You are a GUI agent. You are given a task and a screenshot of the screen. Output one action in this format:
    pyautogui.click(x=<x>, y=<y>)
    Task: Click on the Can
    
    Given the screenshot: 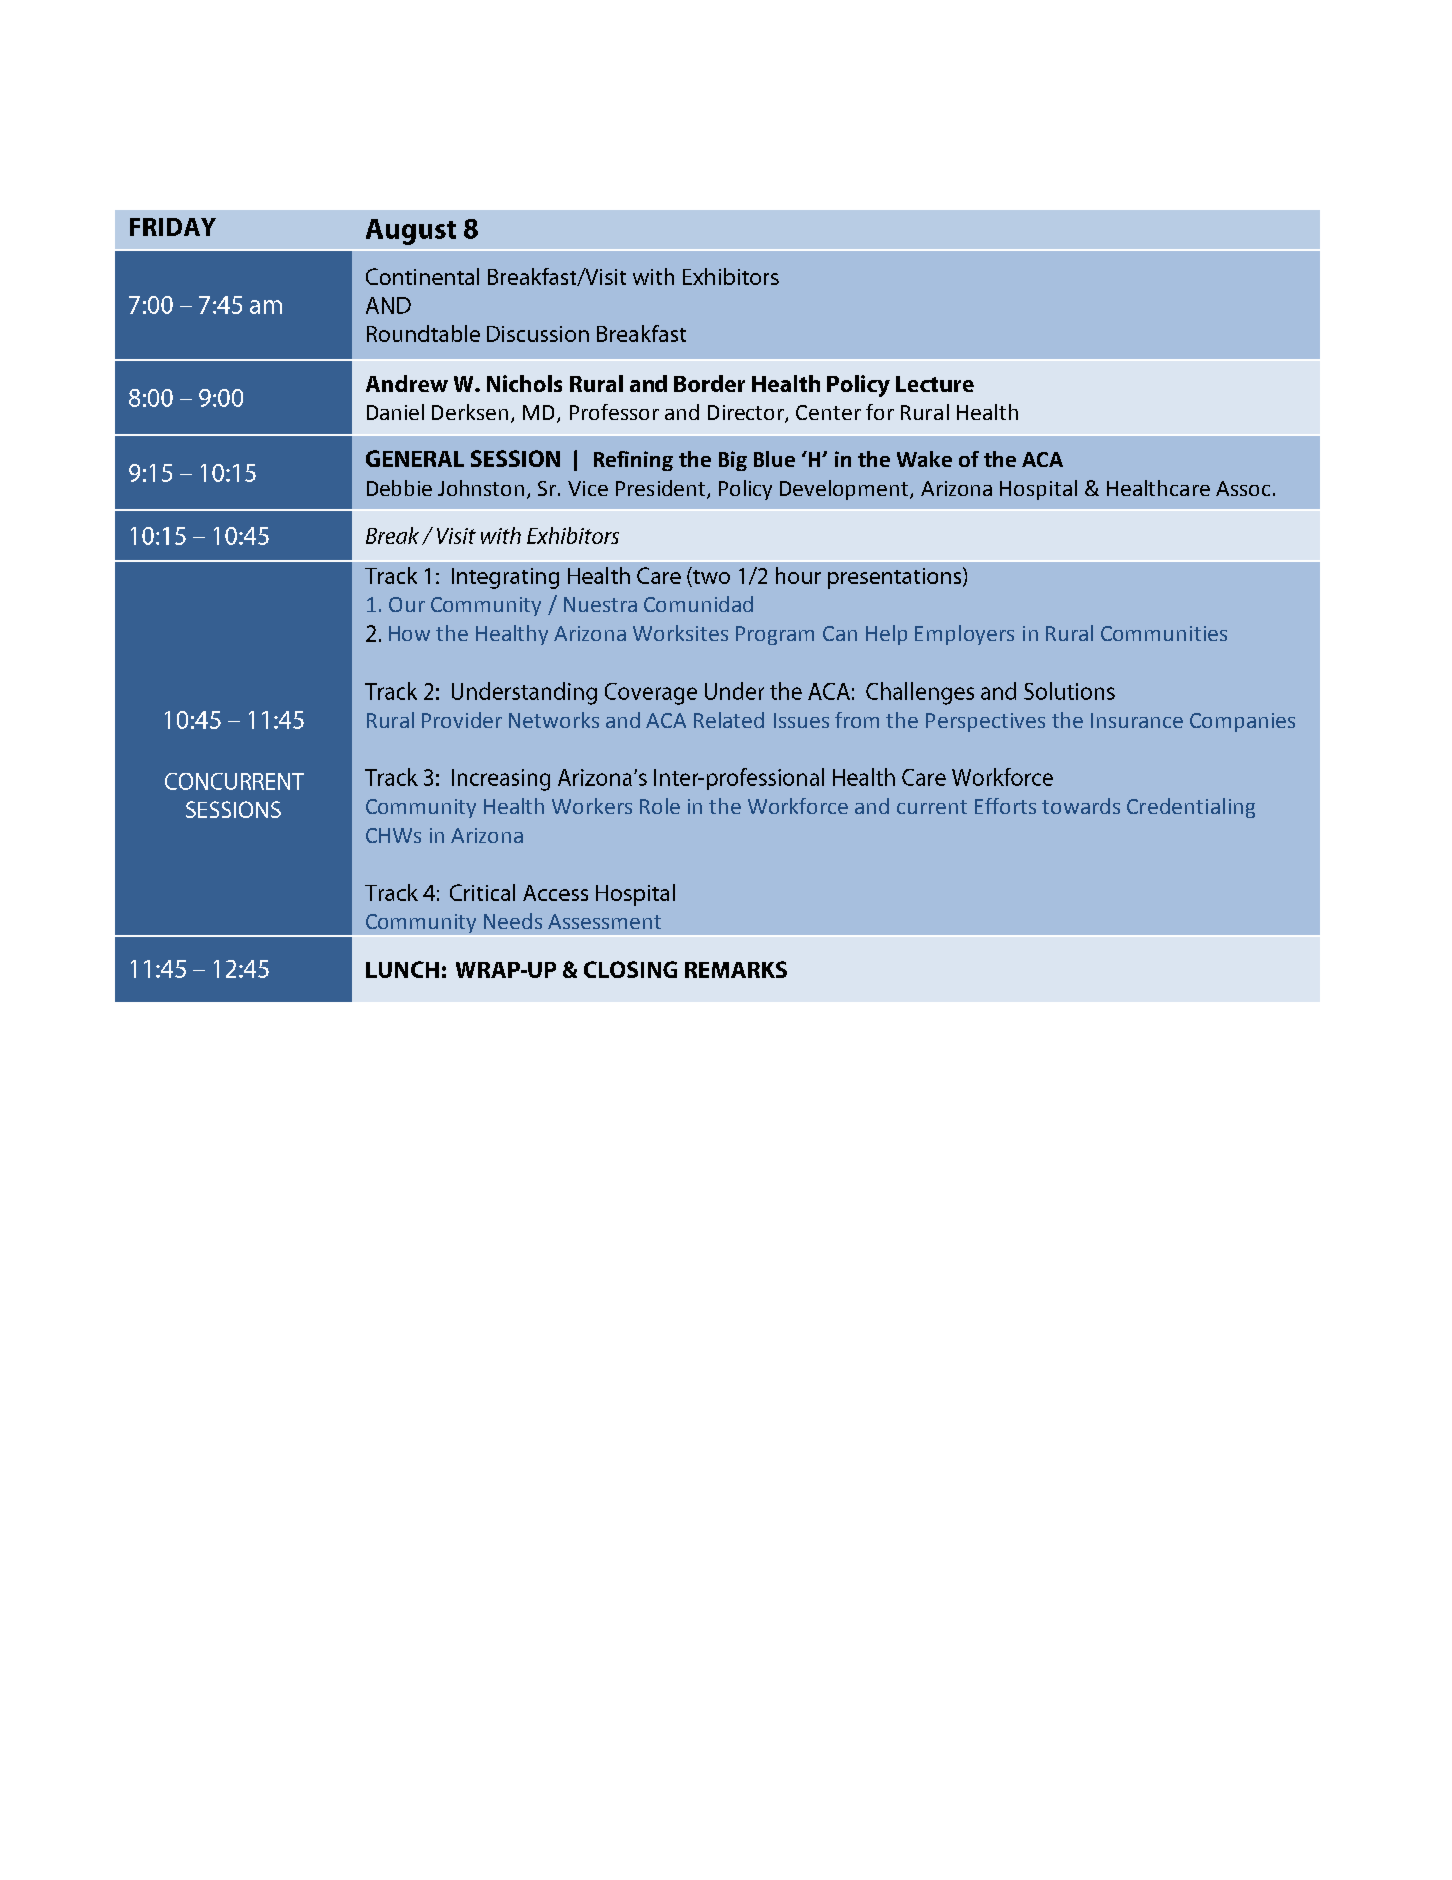 What is the action you would take?
    pyautogui.click(x=840, y=633)
